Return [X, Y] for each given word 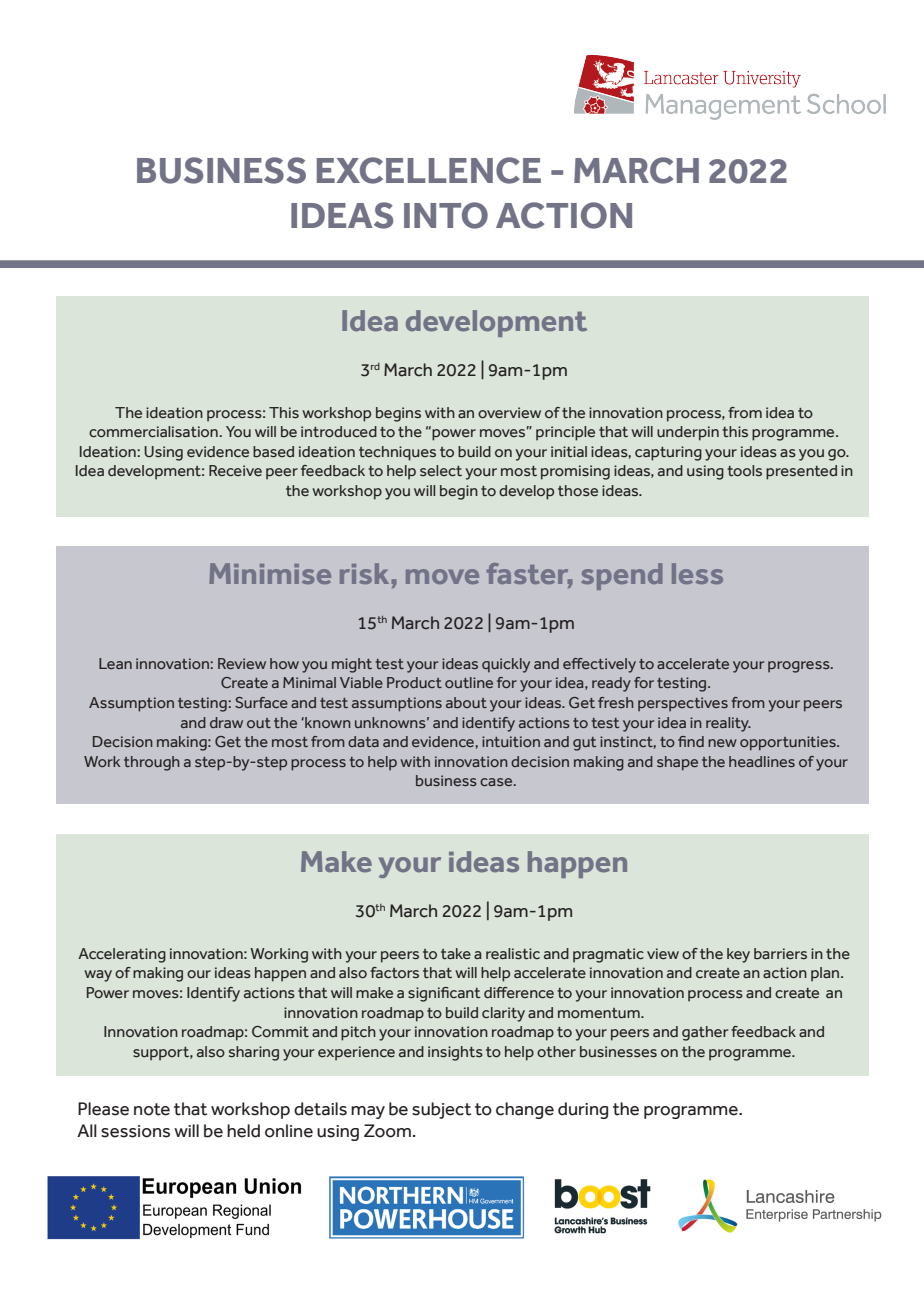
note [152, 1109]
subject [441, 1110]
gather [705, 1033]
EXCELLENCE [429, 170]
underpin [688, 433]
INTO [446, 215]
